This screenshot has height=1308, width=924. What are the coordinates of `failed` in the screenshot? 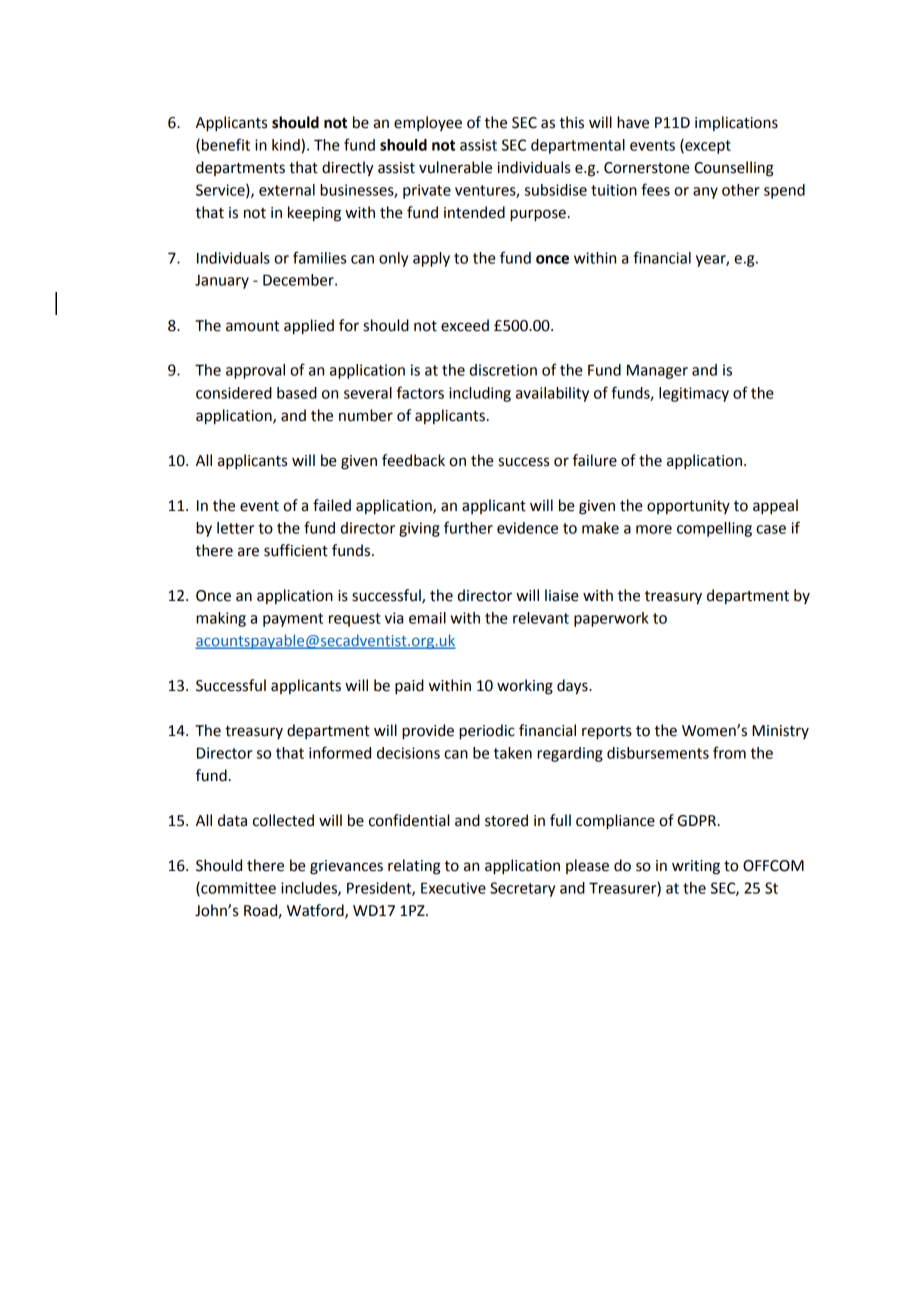 It's located at (332, 505).
